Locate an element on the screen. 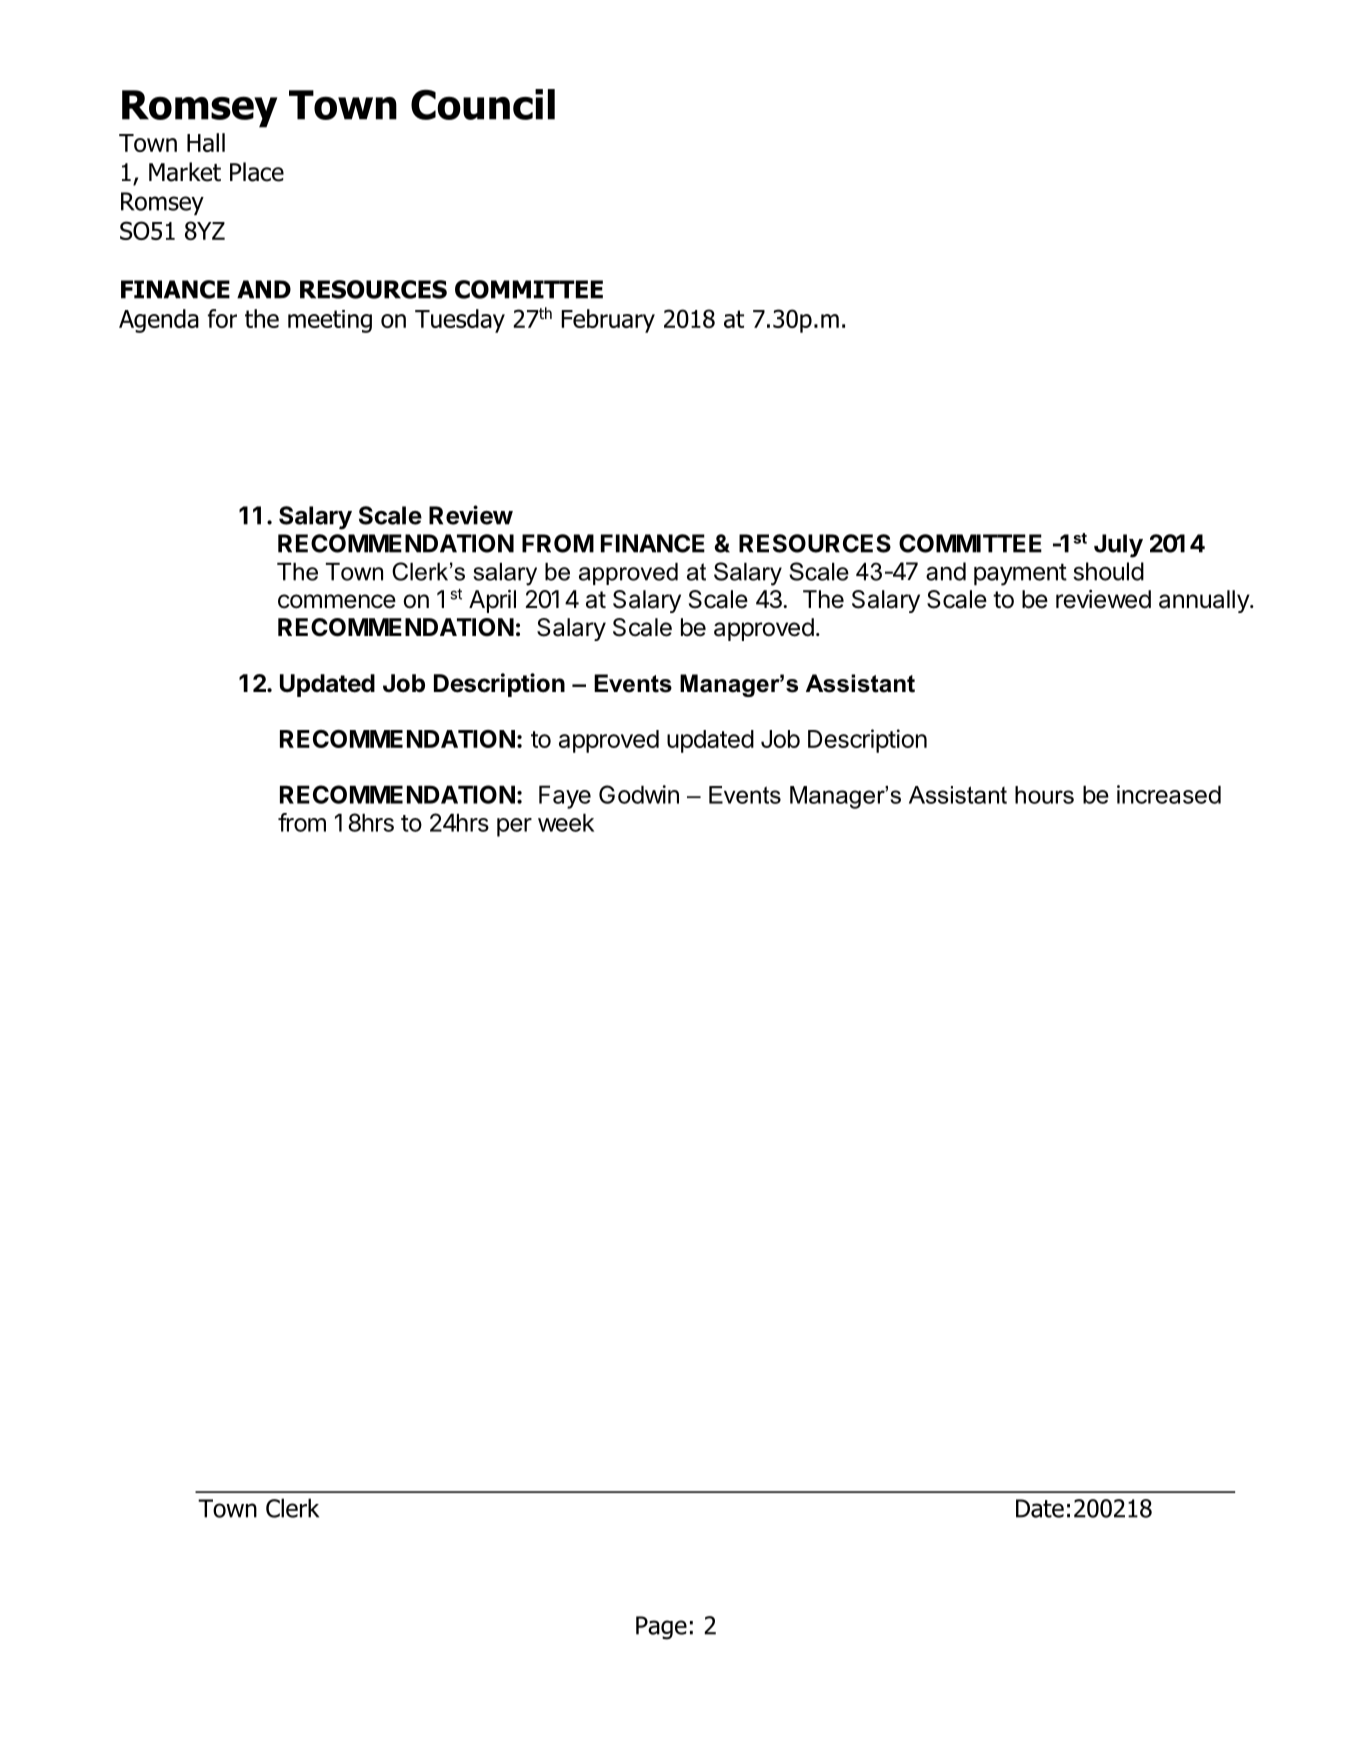 Image resolution: width=1351 pixels, height=1748 pixels. hours is located at coordinates (1044, 795).
